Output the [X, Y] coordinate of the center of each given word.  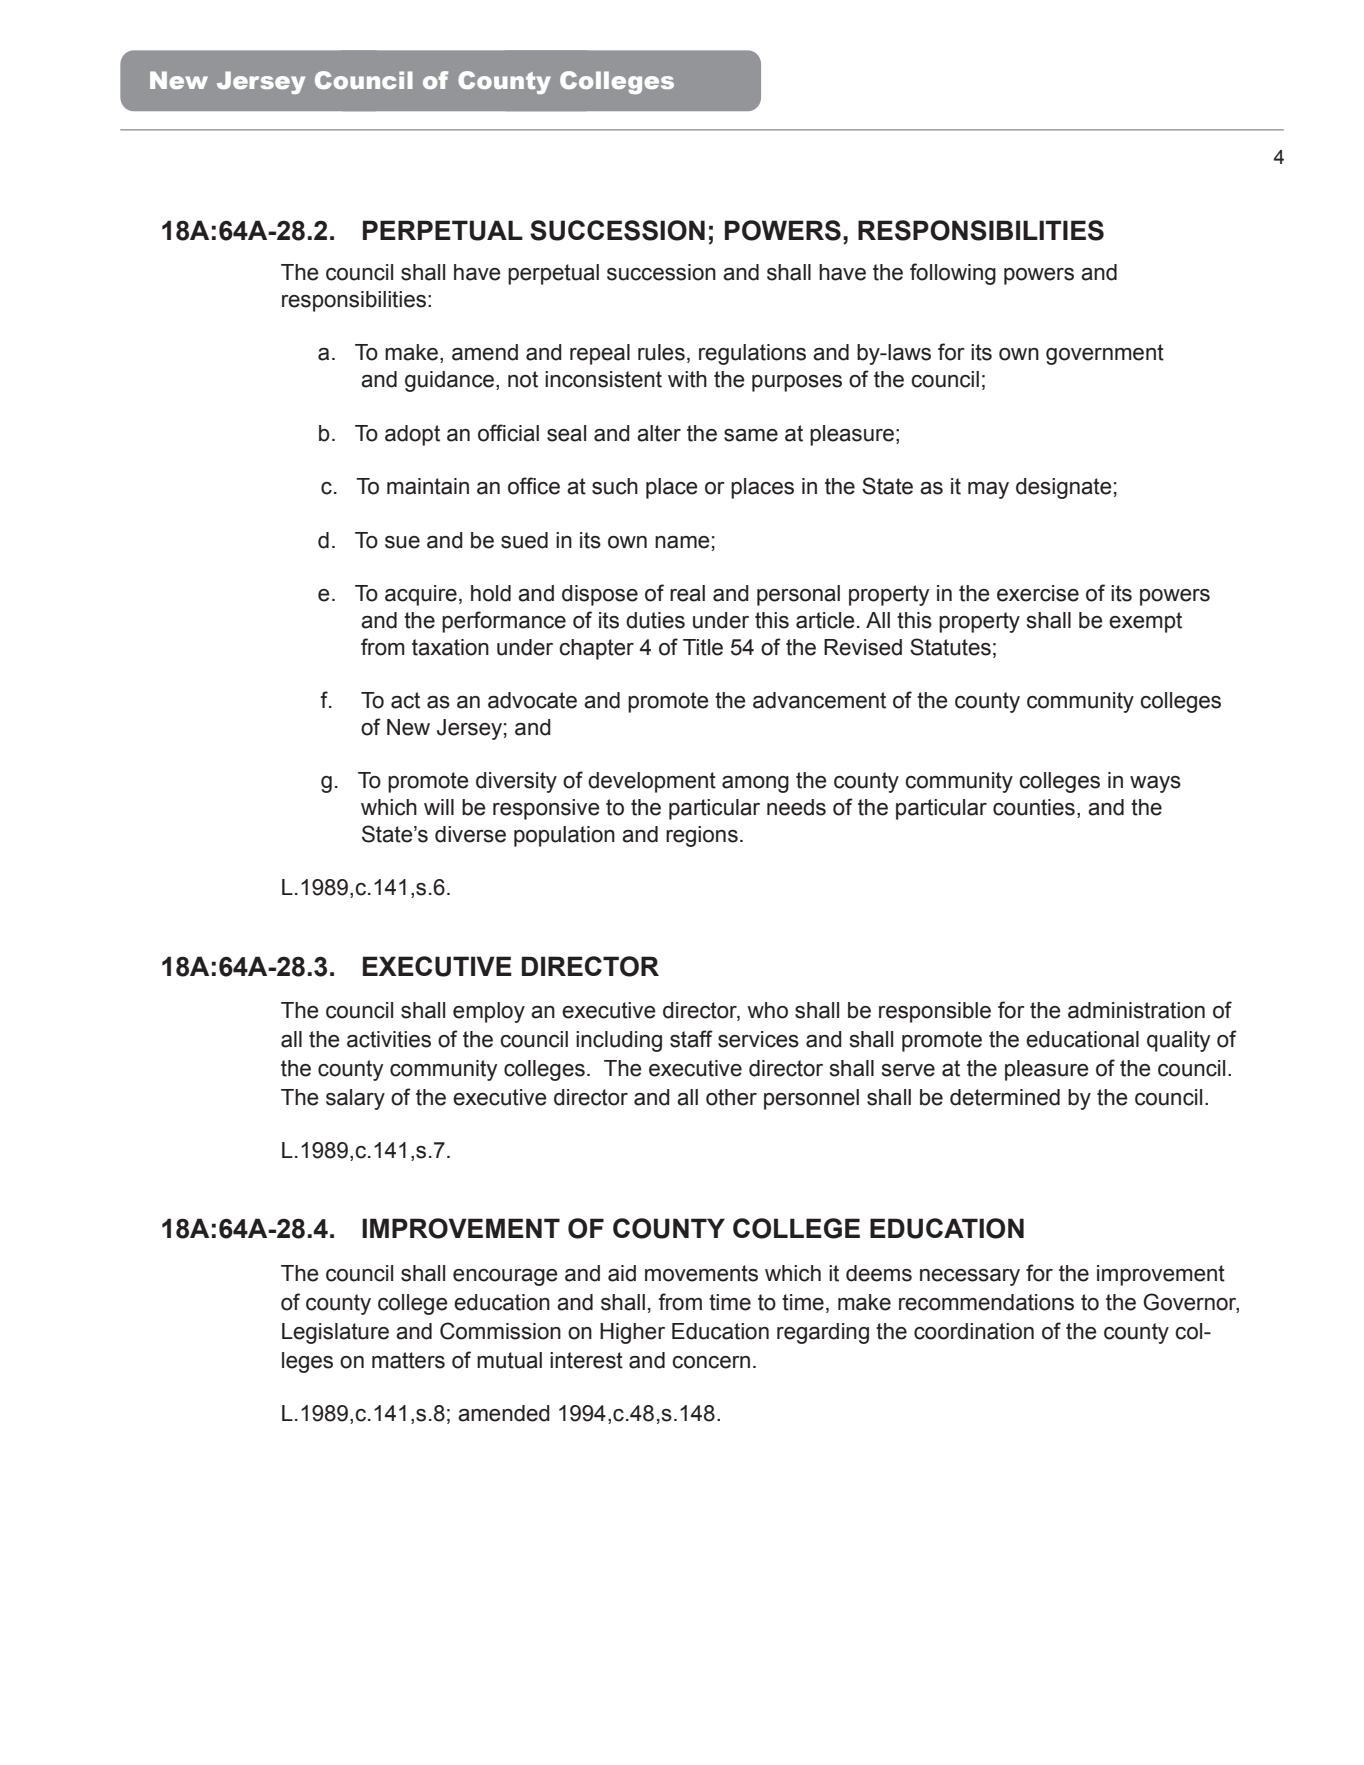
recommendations [986, 1302]
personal [798, 595]
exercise [1038, 593]
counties [1034, 807]
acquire [421, 595]
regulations [752, 354]
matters [408, 1360]
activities [389, 1039]
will [439, 807]
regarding [823, 1333]
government [1105, 354]
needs [796, 807]
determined [1005, 1097]
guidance [449, 381]
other [731, 1097]
